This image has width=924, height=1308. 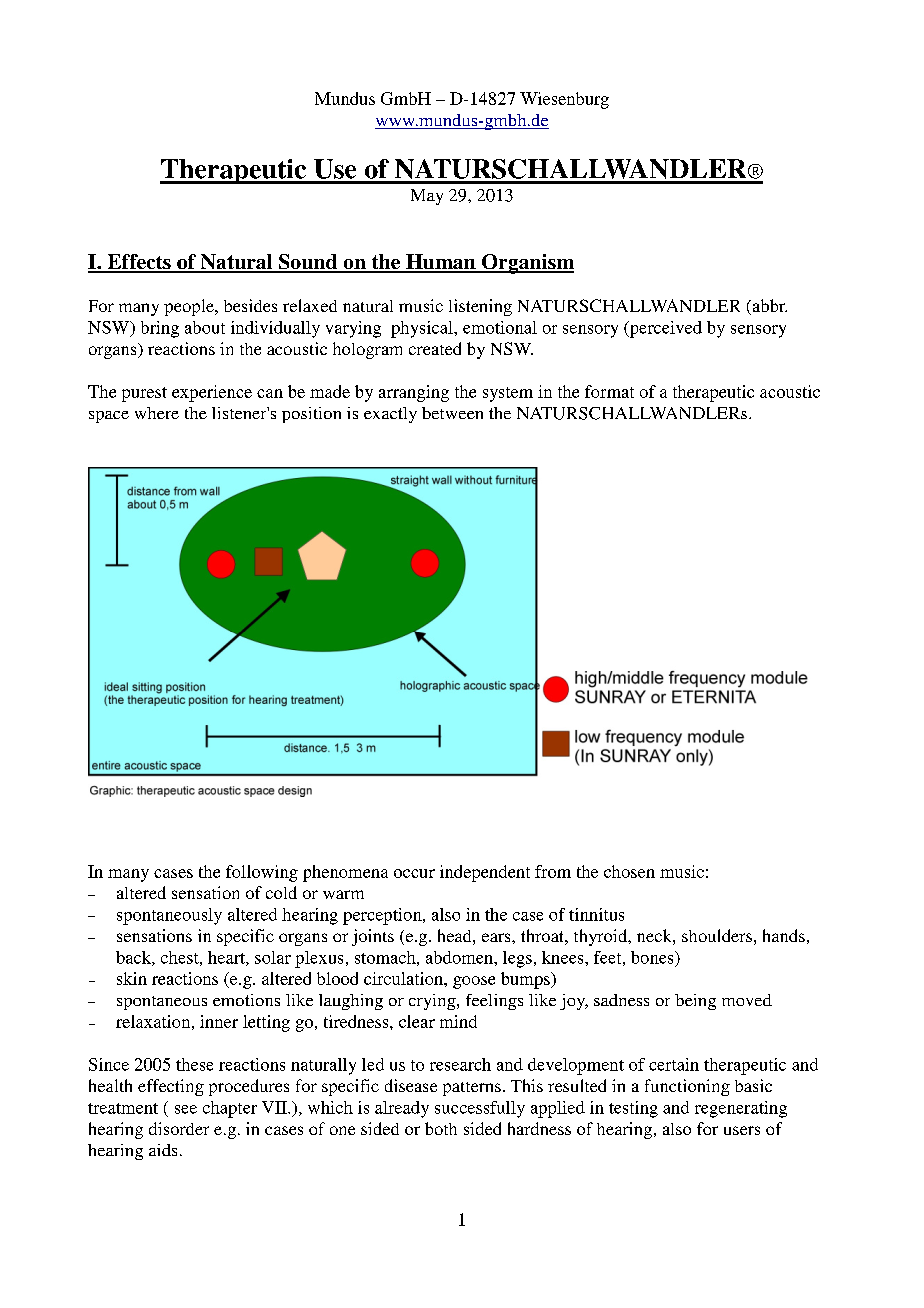 I want to click on both, so click(x=441, y=1128).
